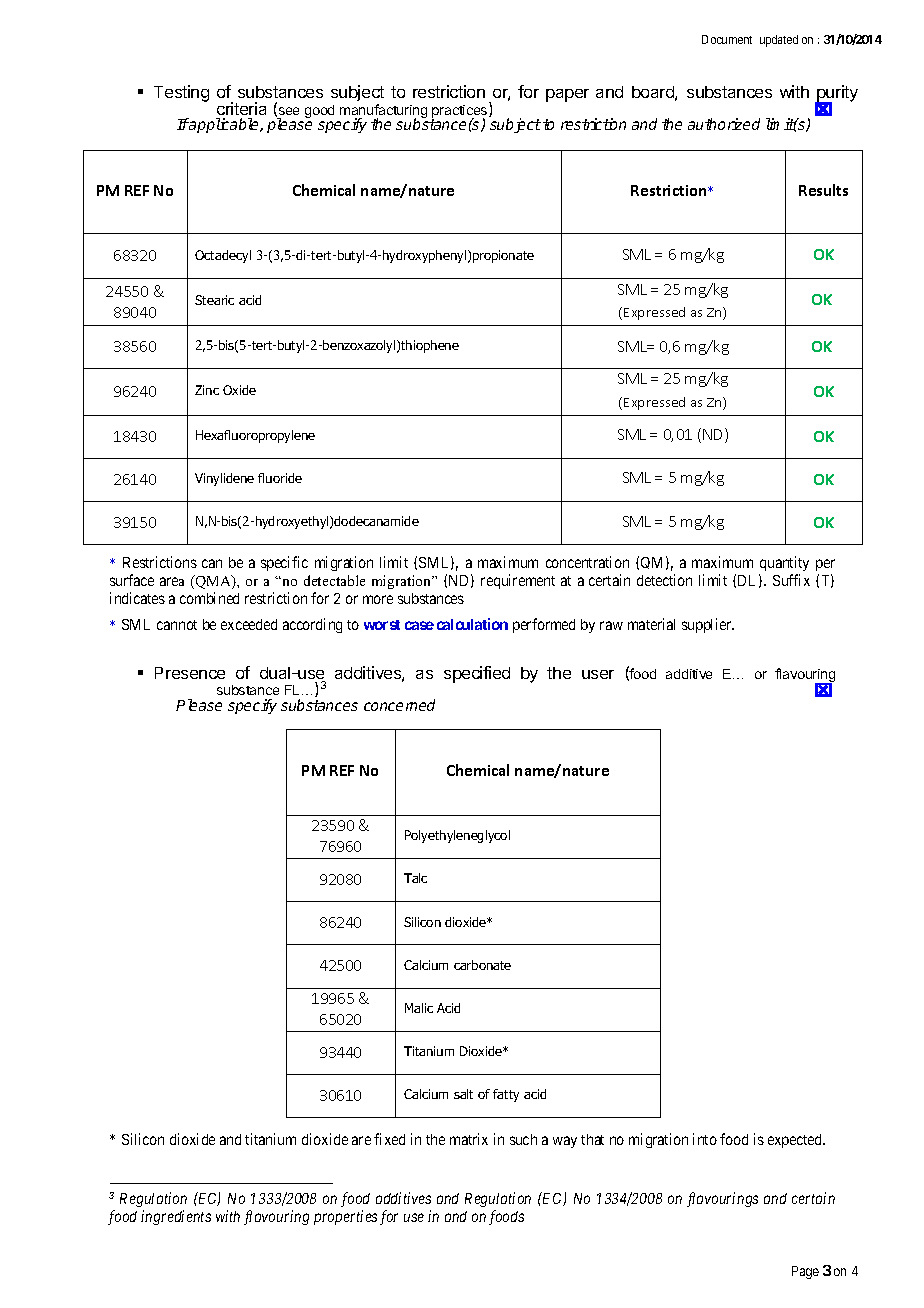  What do you see at coordinates (779, 41) in the document?
I see `updated` at bounding box center [779, 41].
